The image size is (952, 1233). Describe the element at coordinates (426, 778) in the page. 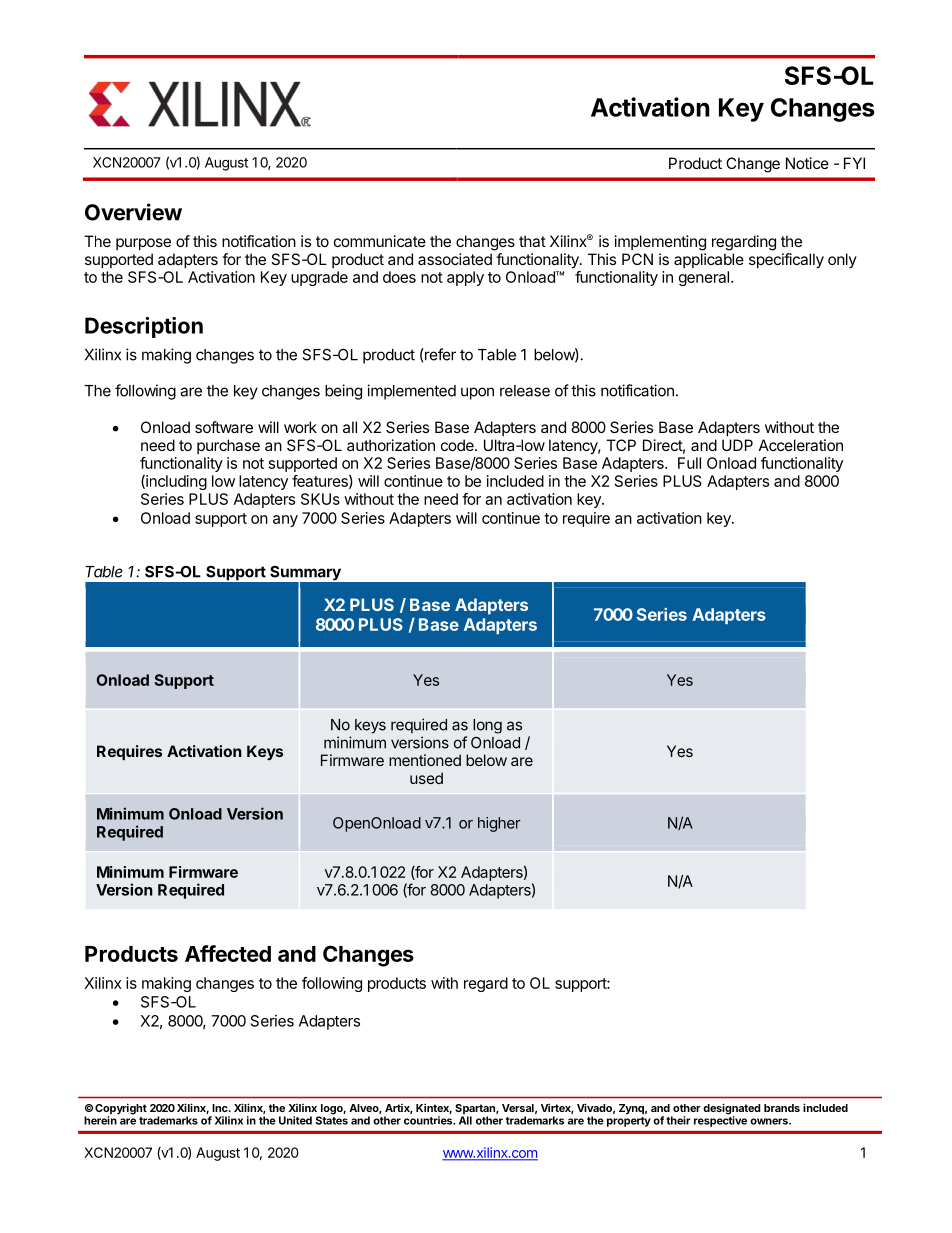

I see `used` at that location.
